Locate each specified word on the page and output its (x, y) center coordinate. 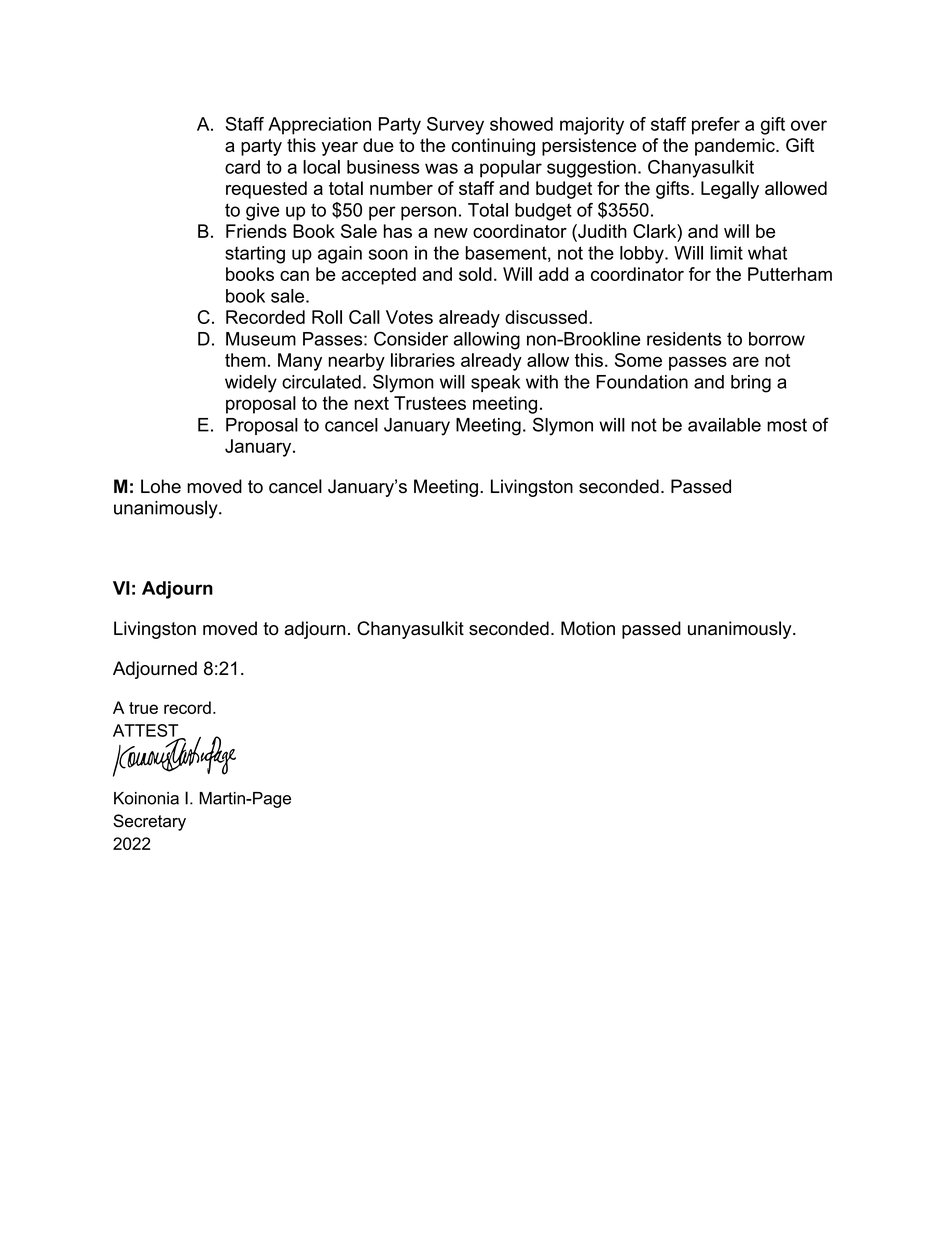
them (245, 360)
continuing (493, 147)
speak (495, 383)
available (724, 425)
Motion (588, 628)
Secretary (149, 822)
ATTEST (147, 731)
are (746, 361)
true (143, 708)
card (242, 167)
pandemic (736, 147)
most (787, 425)
